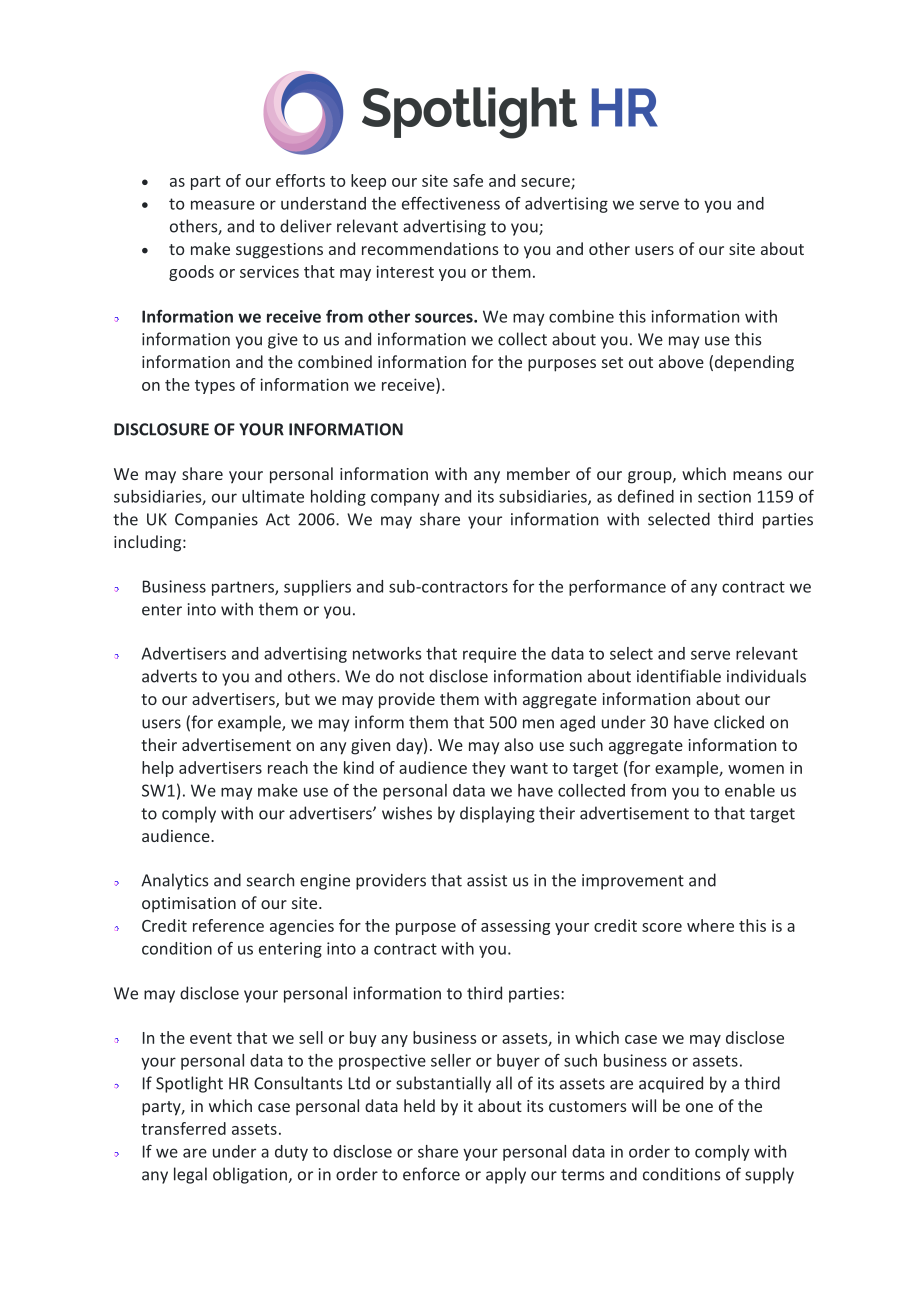 Image resolution: width=924 pixels, height=1308 pixels. What do you see at coordinates (228, 925) in the image?
I see `reference` at bounding box center [228, 925].
